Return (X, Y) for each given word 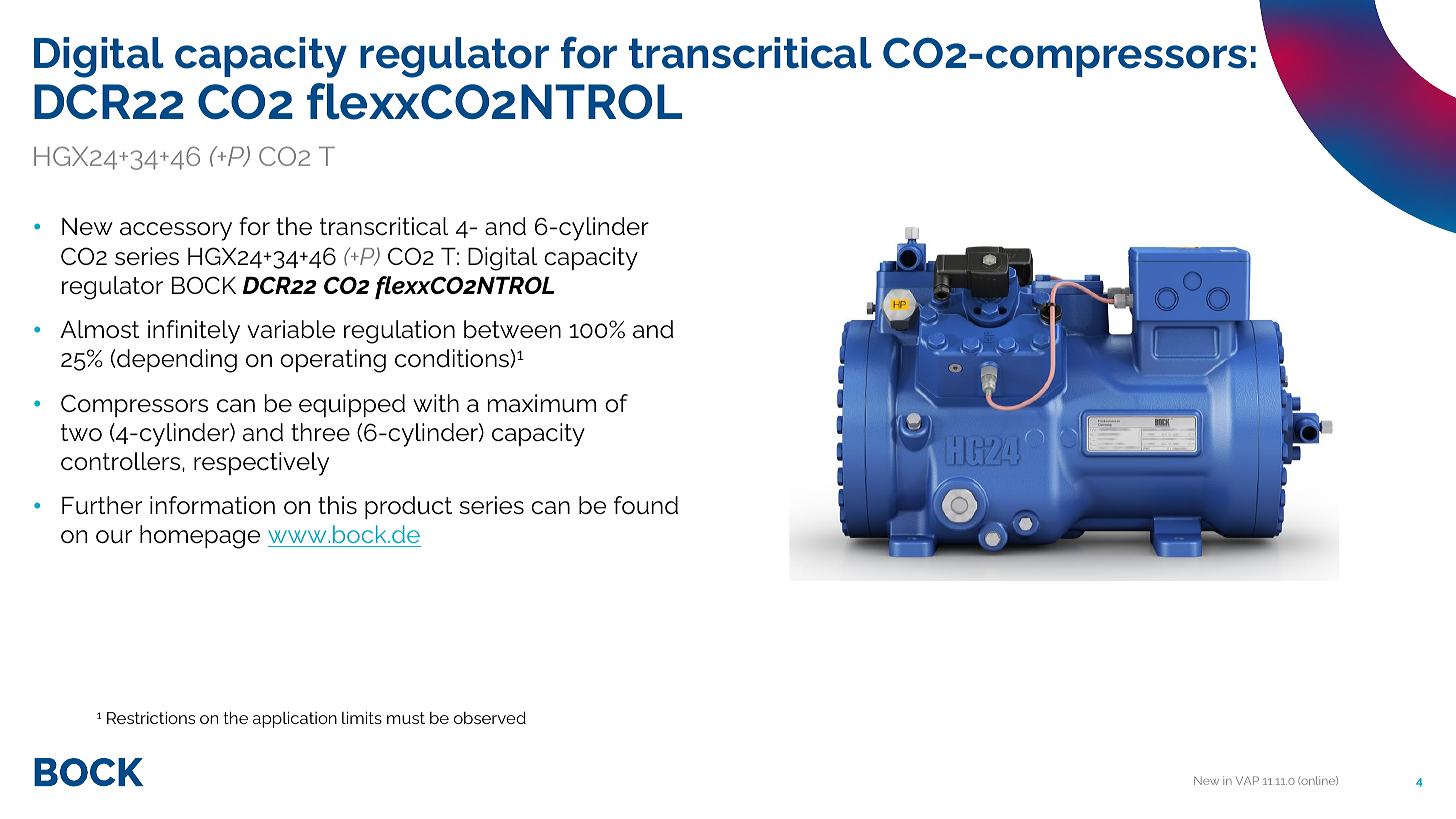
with (436, 403)
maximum (542, 403)
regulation (399, 332)
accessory (176, 231)
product (408, 507)
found (646, 505)
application (295, 719)
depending (177, 361)
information (212, 505)
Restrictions (151, 717)
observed (490, 717)
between (512, 329)
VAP (1247, 780)
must (406, 718)
